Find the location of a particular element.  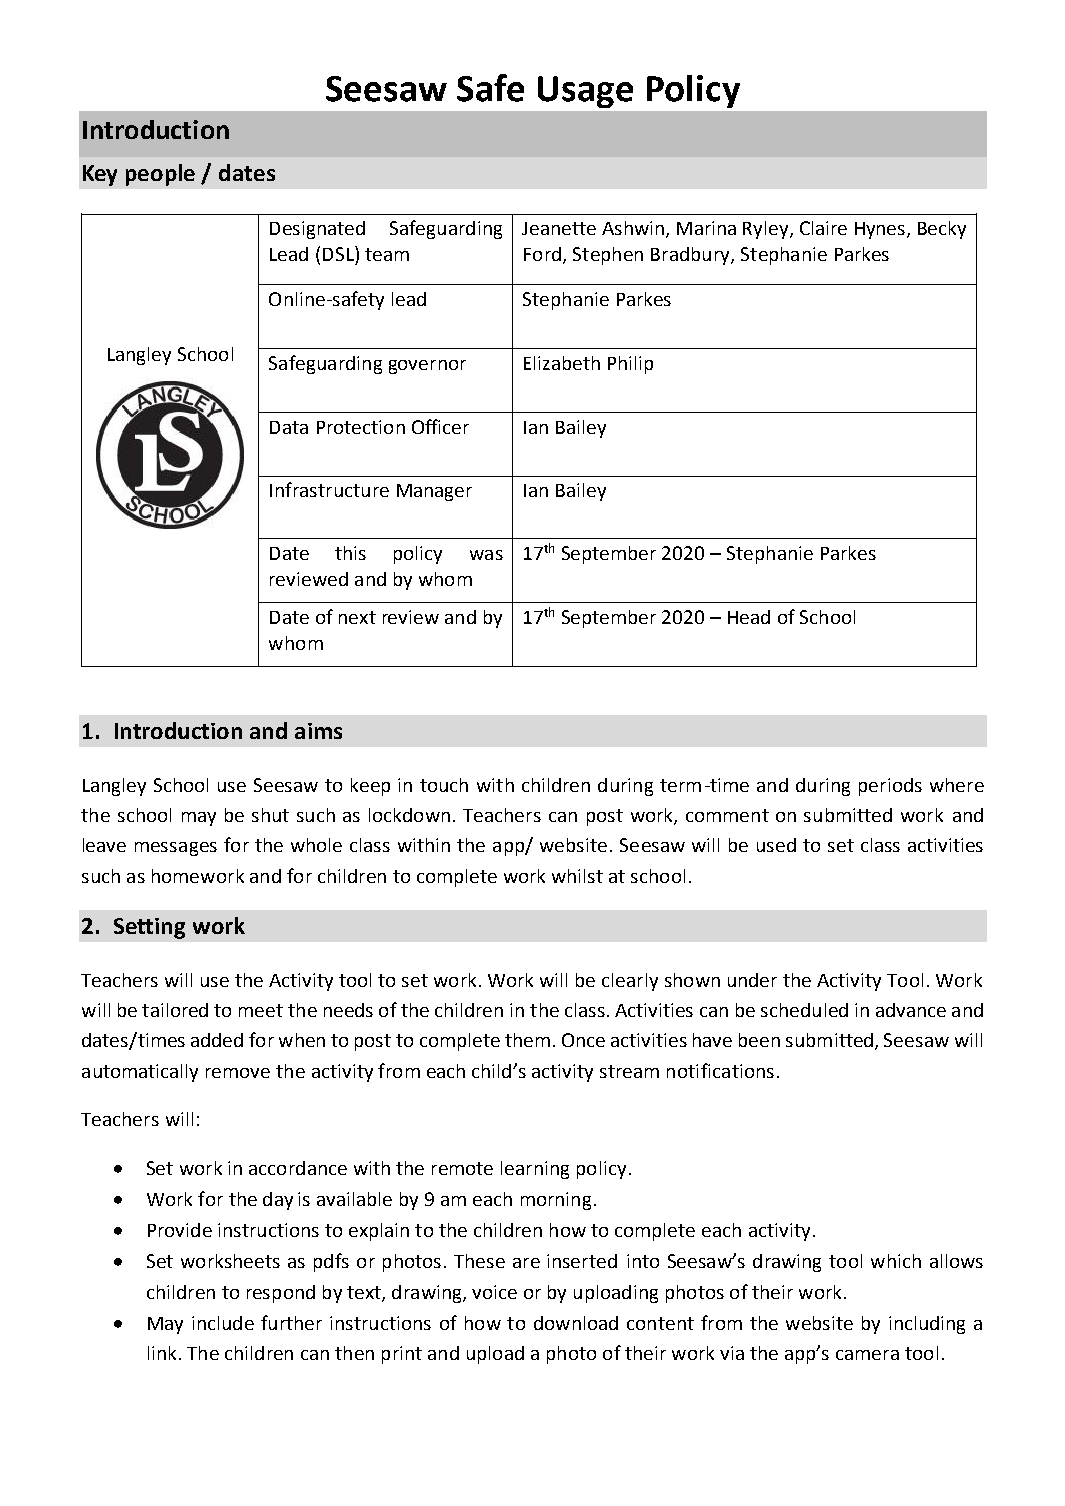

aims is located at coordinates (318, 731).
